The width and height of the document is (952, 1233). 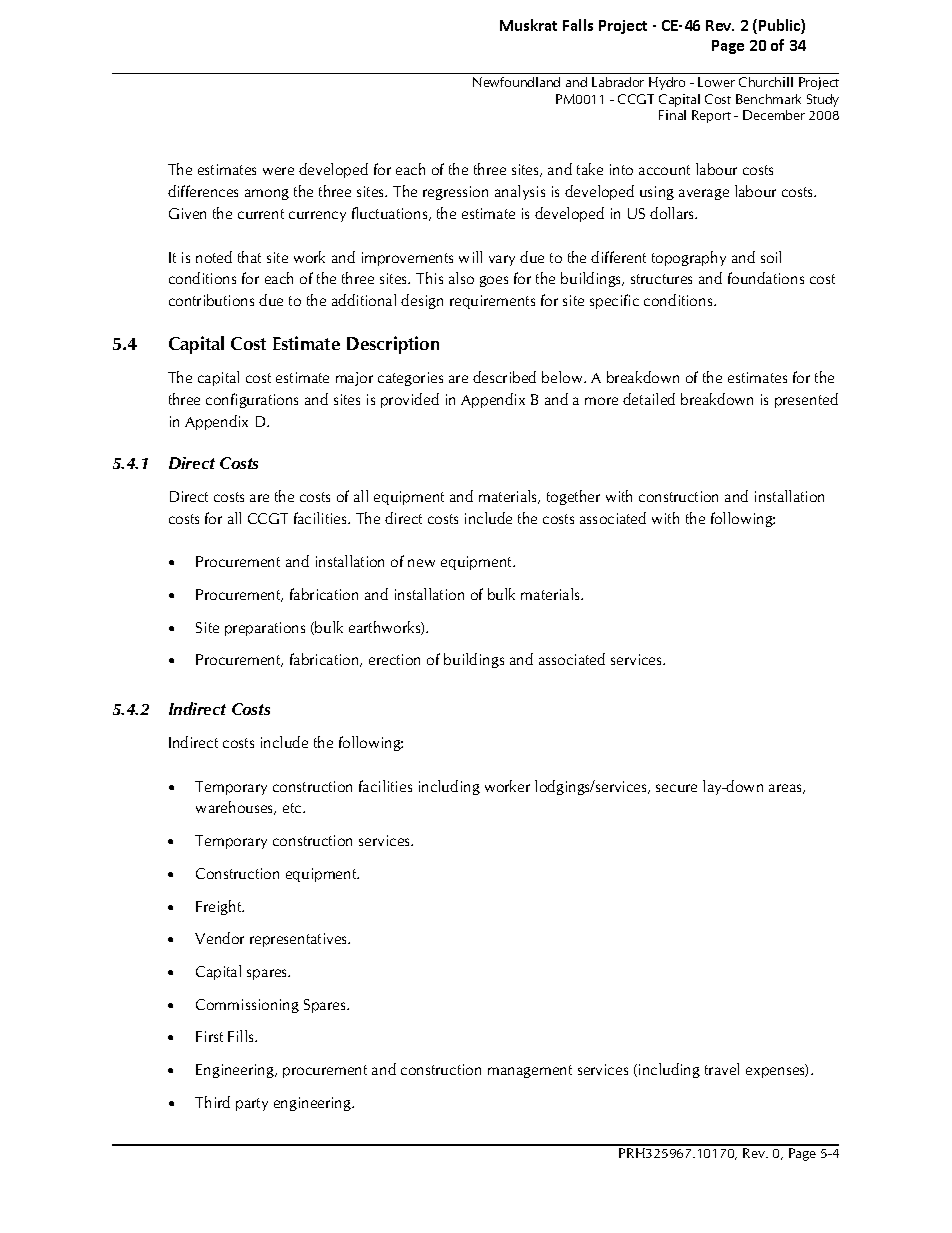 I want to click on presented, so click(x=806, y=400).
